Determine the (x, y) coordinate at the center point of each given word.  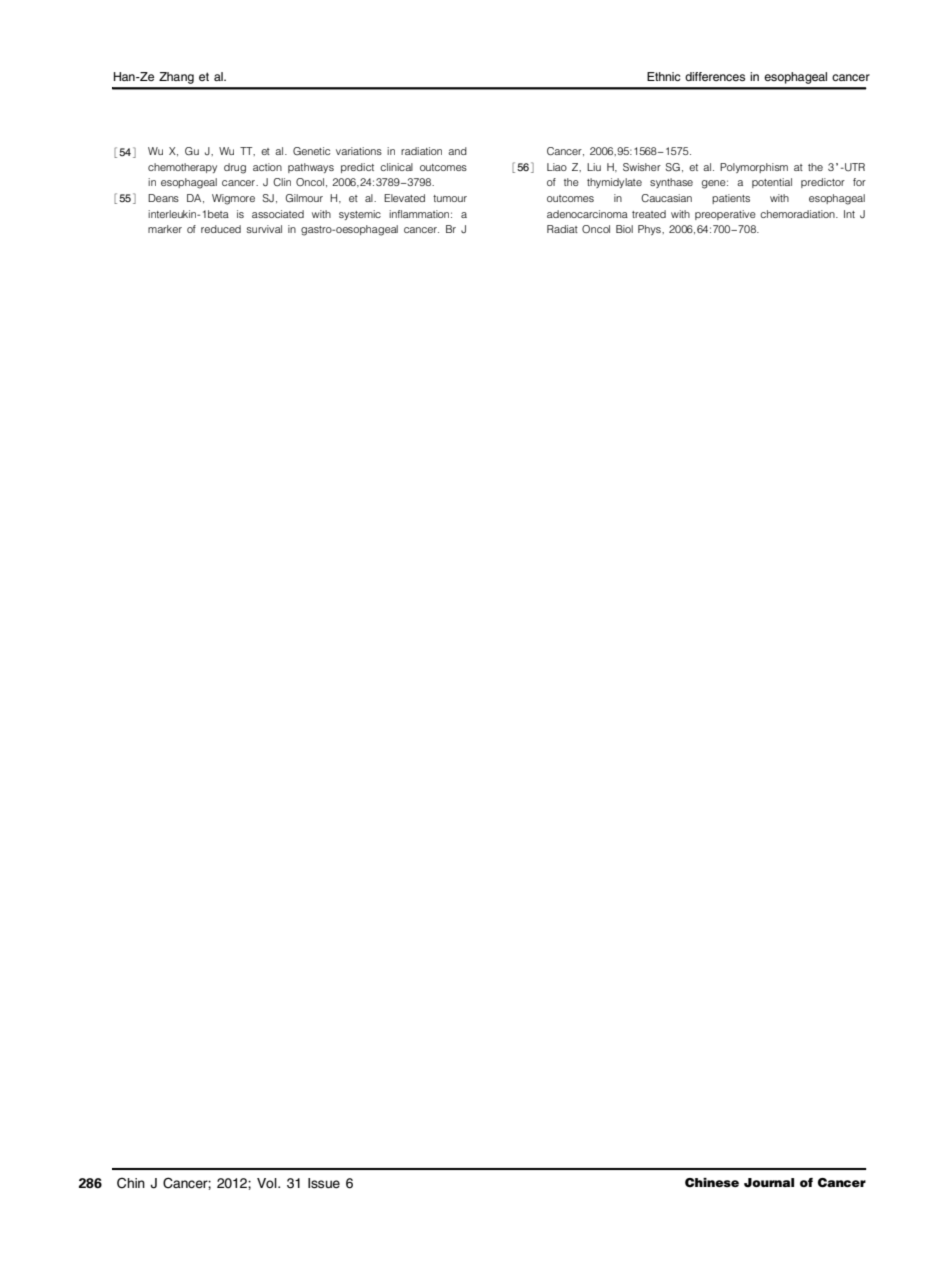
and (457, 151)
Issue (324, 1183)
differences (715, 76)
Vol (268, 1183)
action (267, 167)
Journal (769, 1183)
